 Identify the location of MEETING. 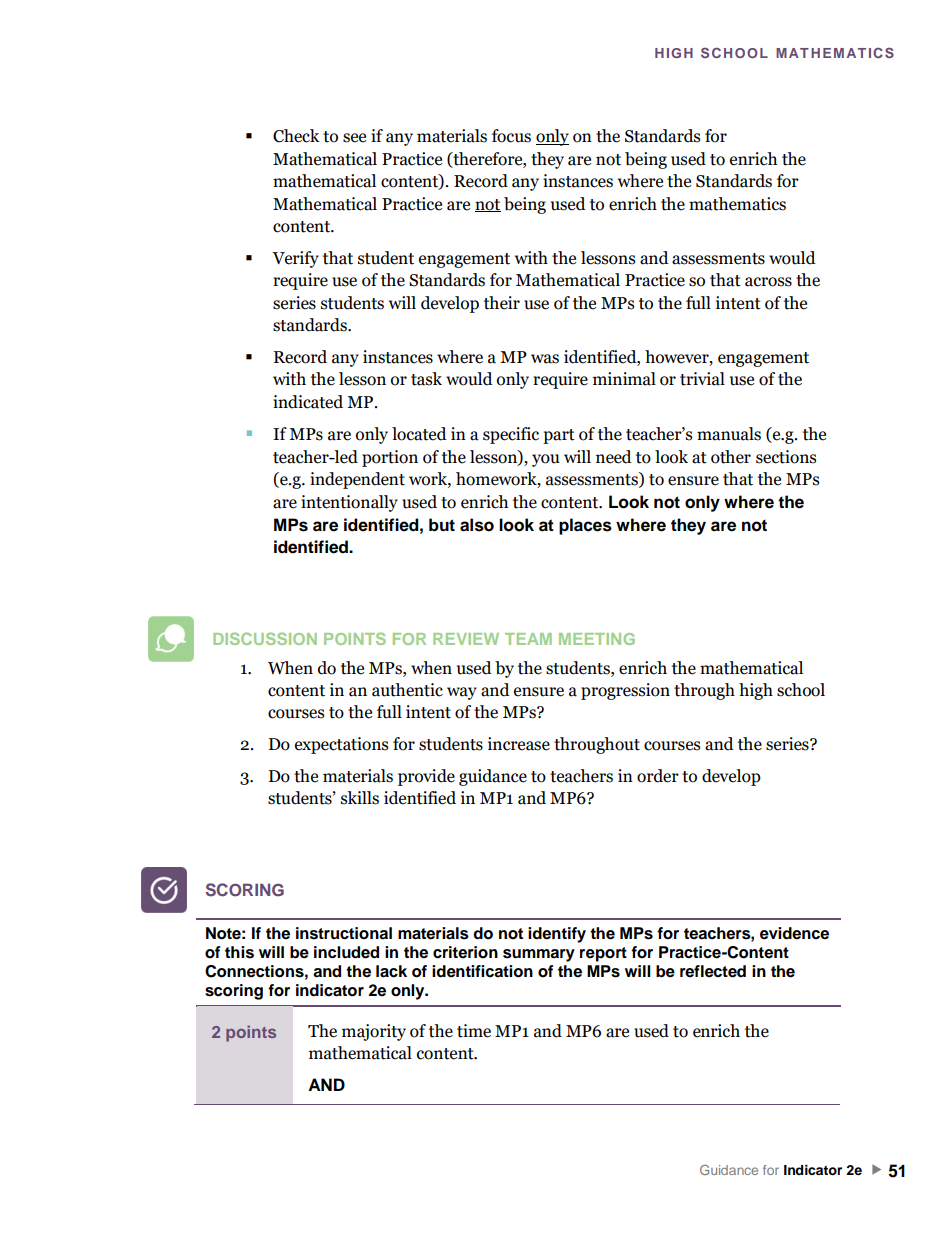
(597, 639).
